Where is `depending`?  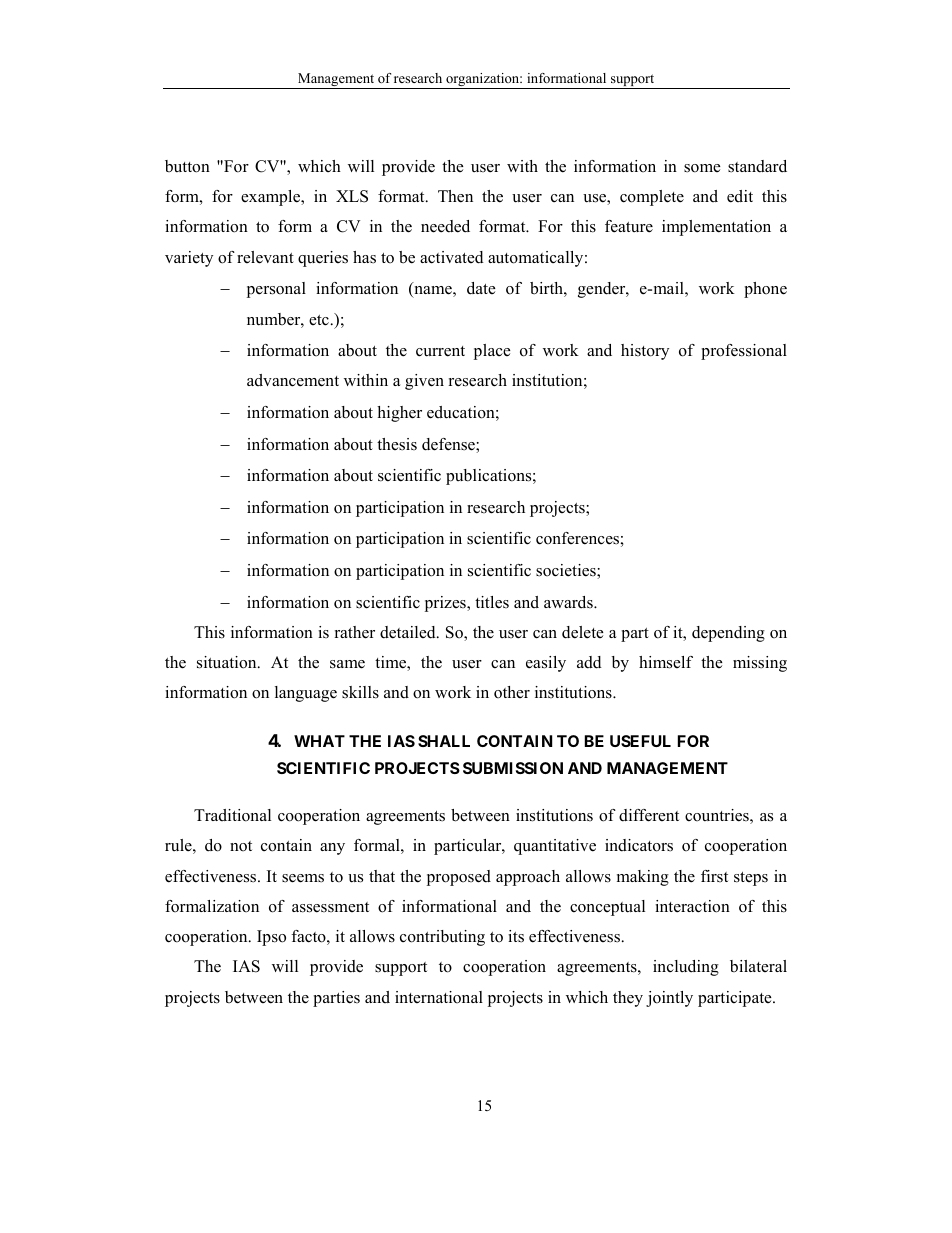 depending is located at coordinates (728, 634).
